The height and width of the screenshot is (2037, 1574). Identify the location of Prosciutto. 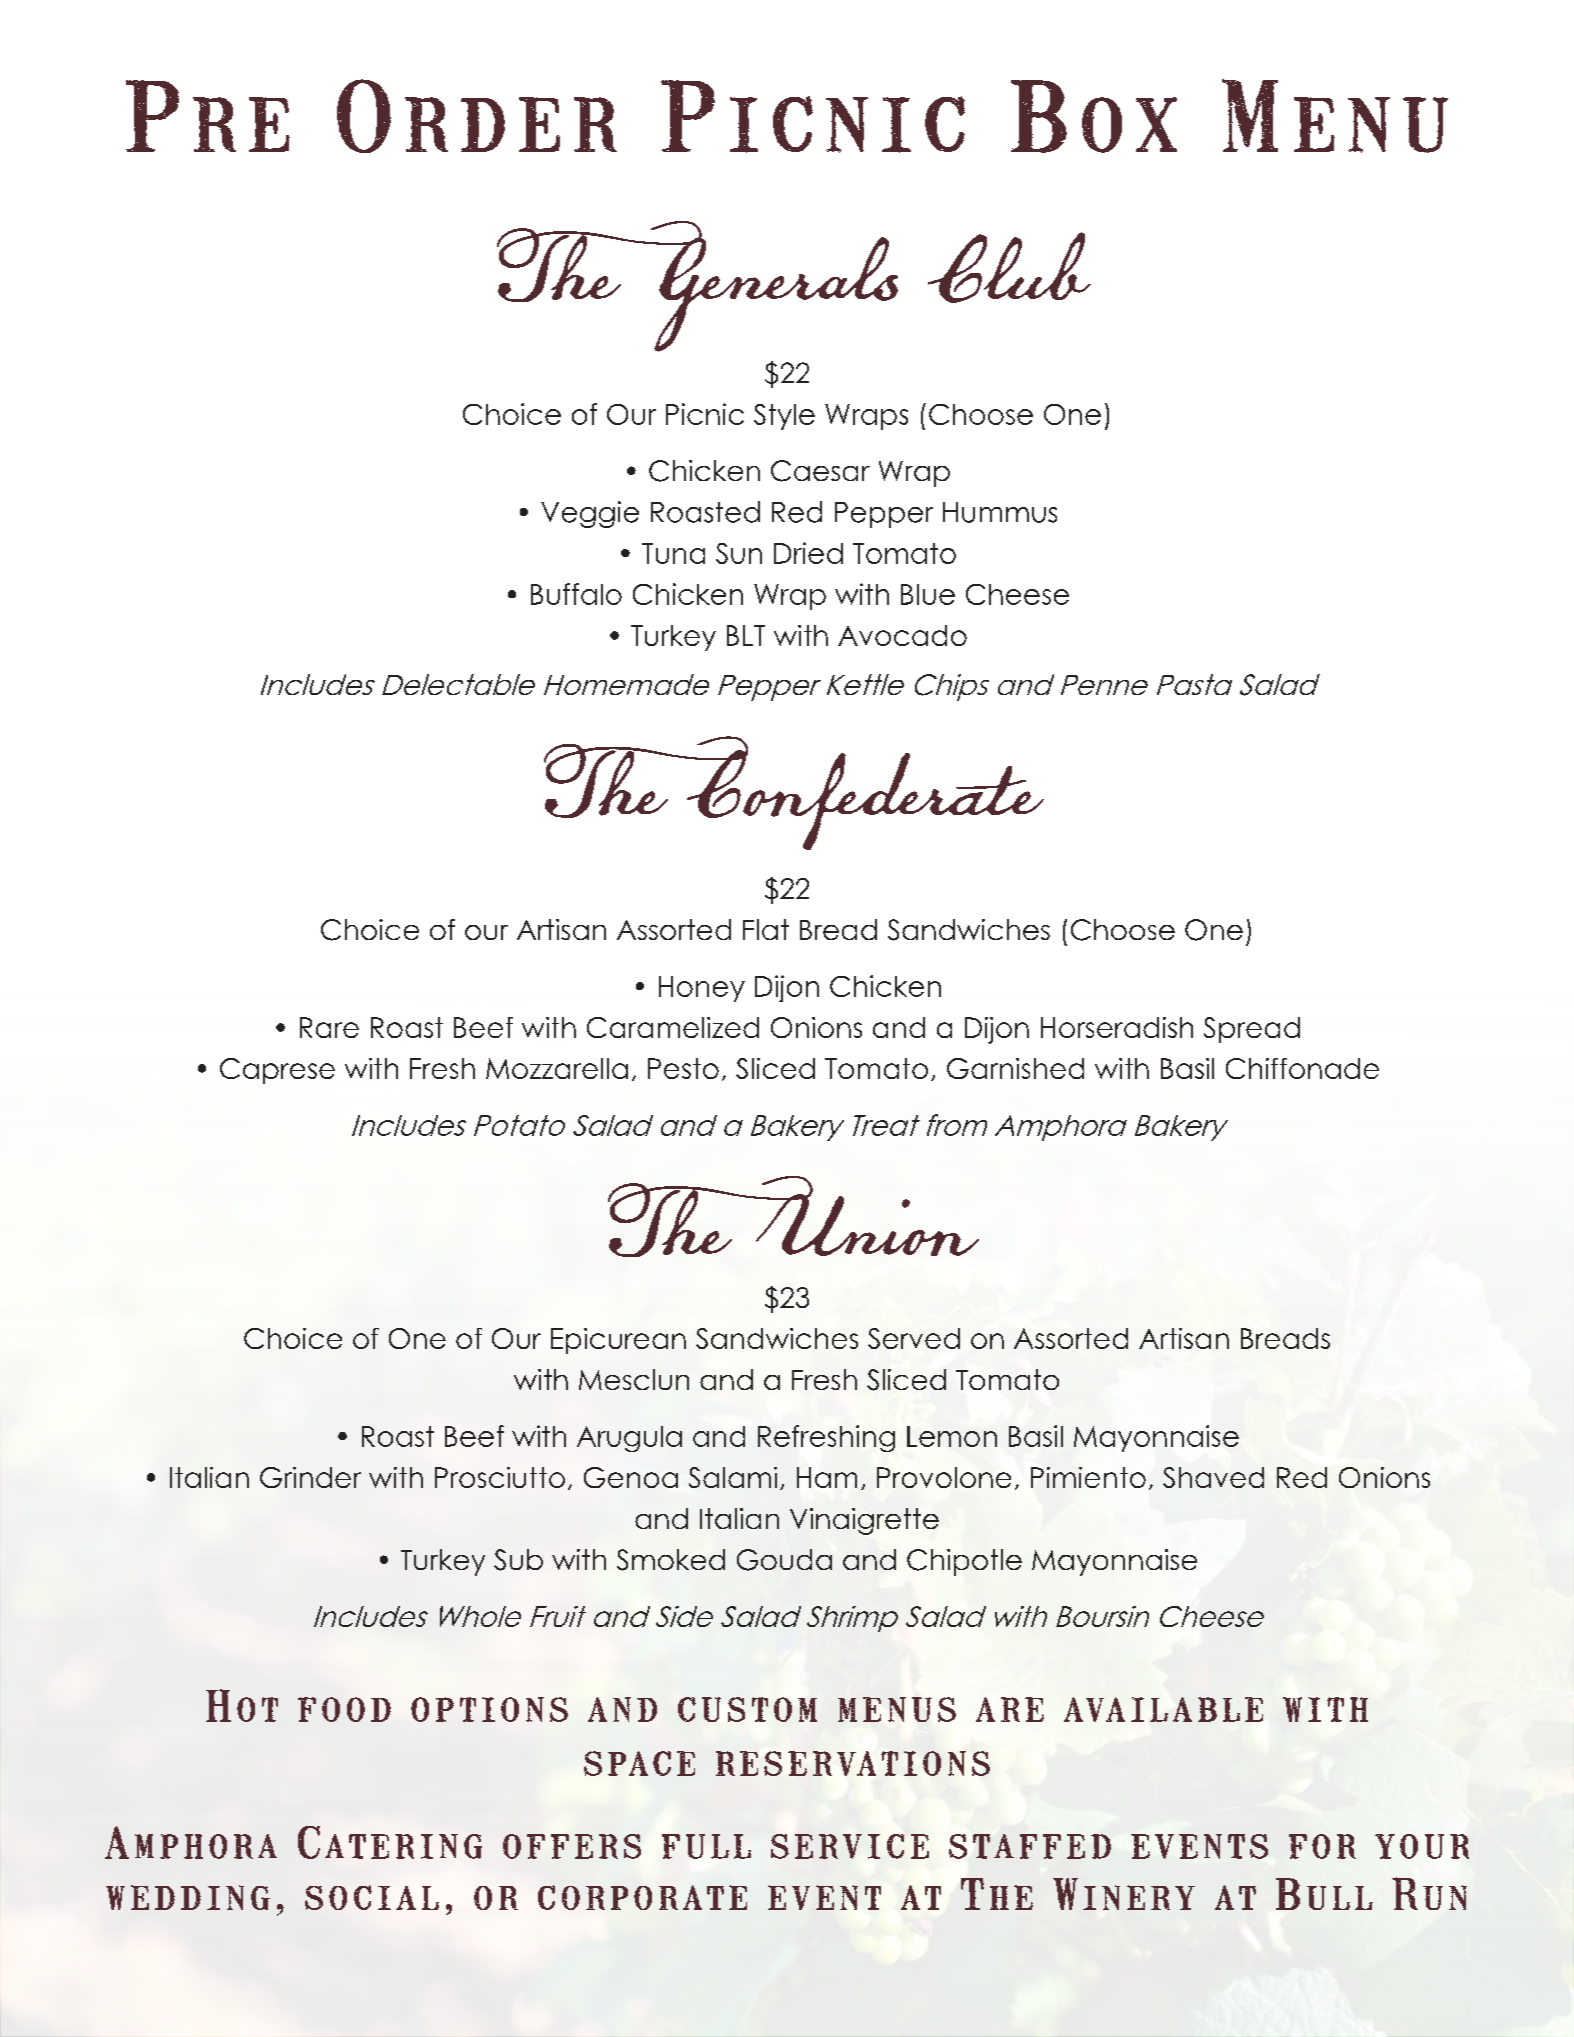
(500, 1477).
